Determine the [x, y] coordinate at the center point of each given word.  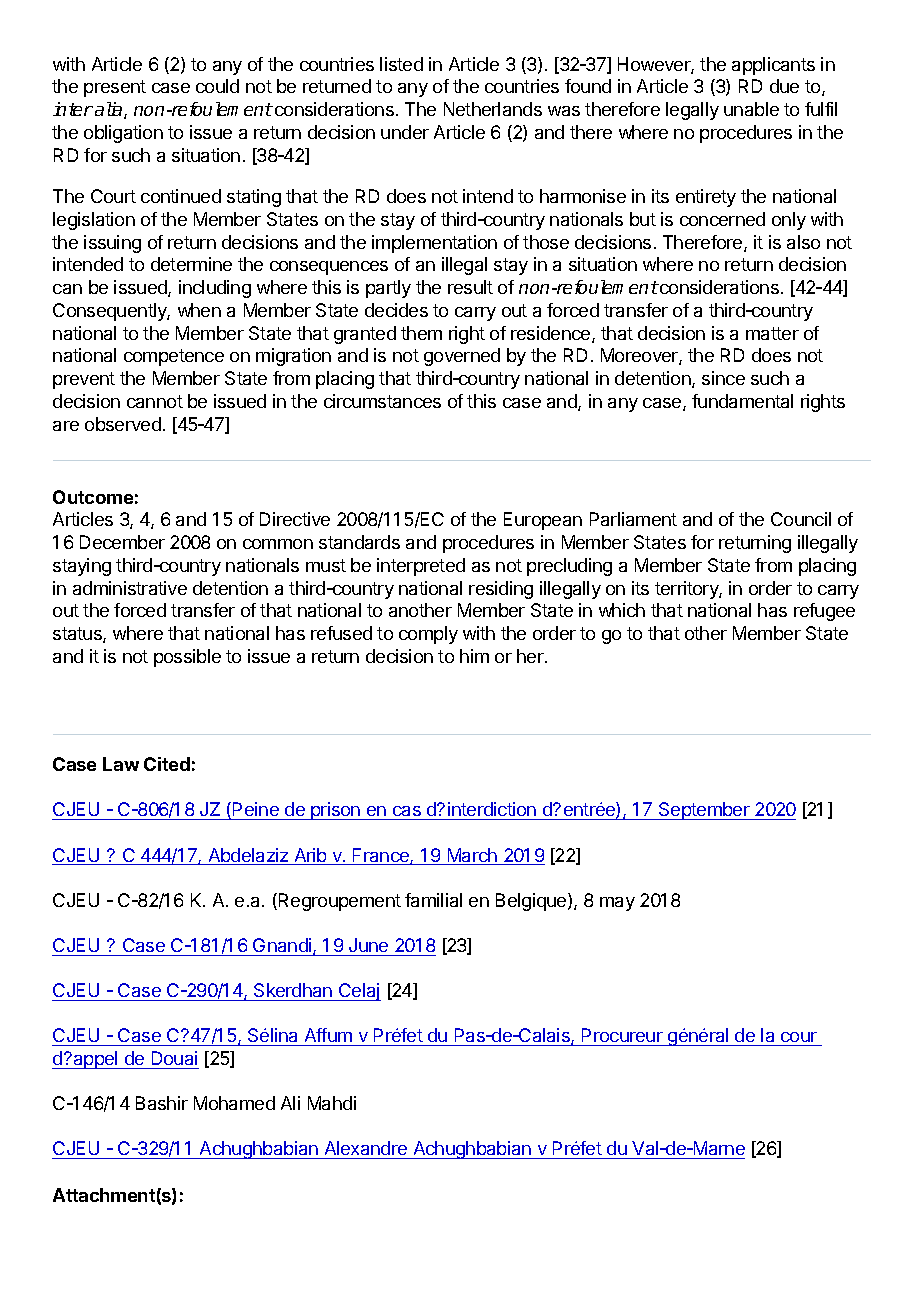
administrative [130, 588]
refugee [824, 612]
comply [428, 635]
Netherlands [493, 109]
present [115, 88]
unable [751, 109]
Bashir [162, 1103]
